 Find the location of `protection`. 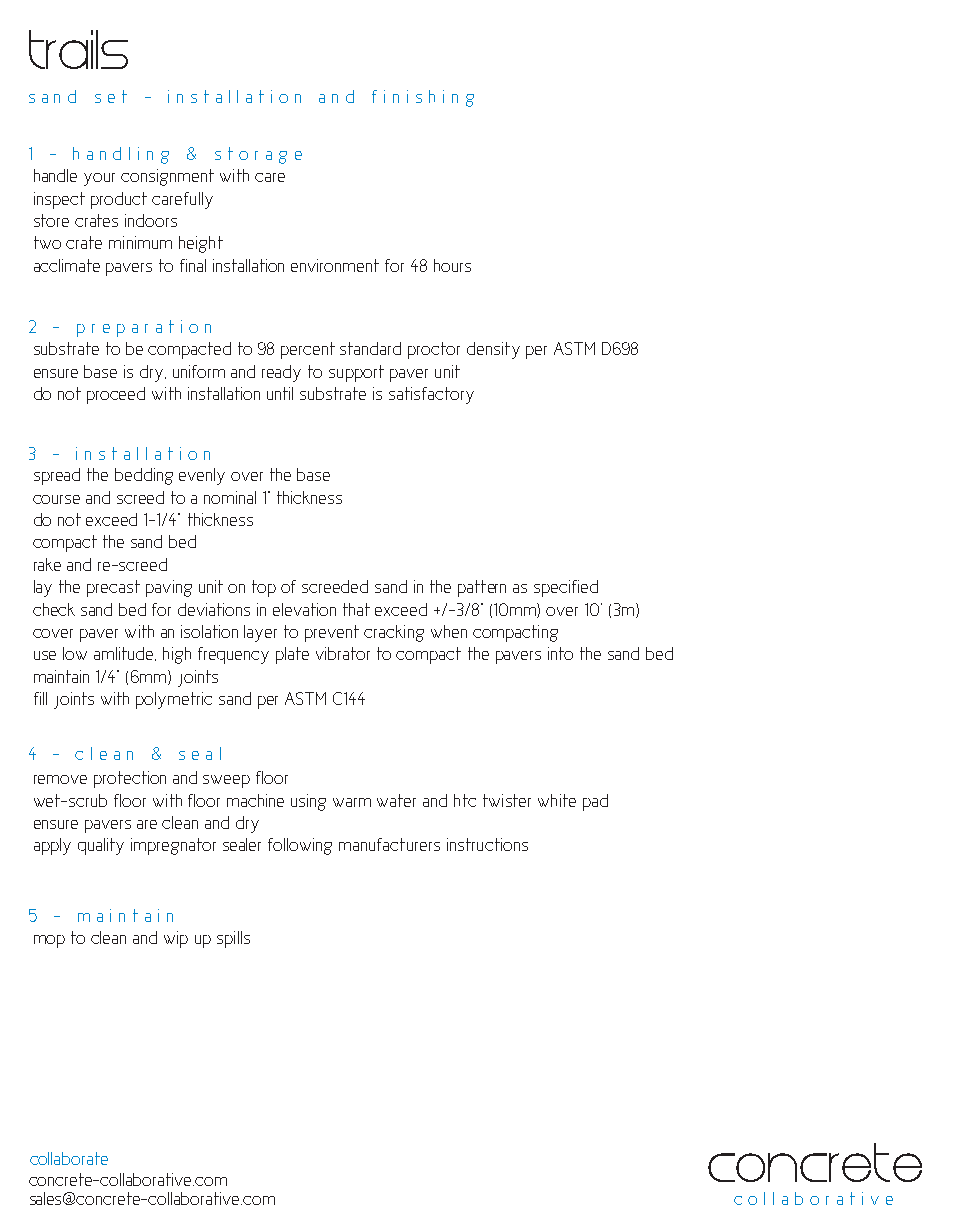

protection is located at coordinates (130, 779).
